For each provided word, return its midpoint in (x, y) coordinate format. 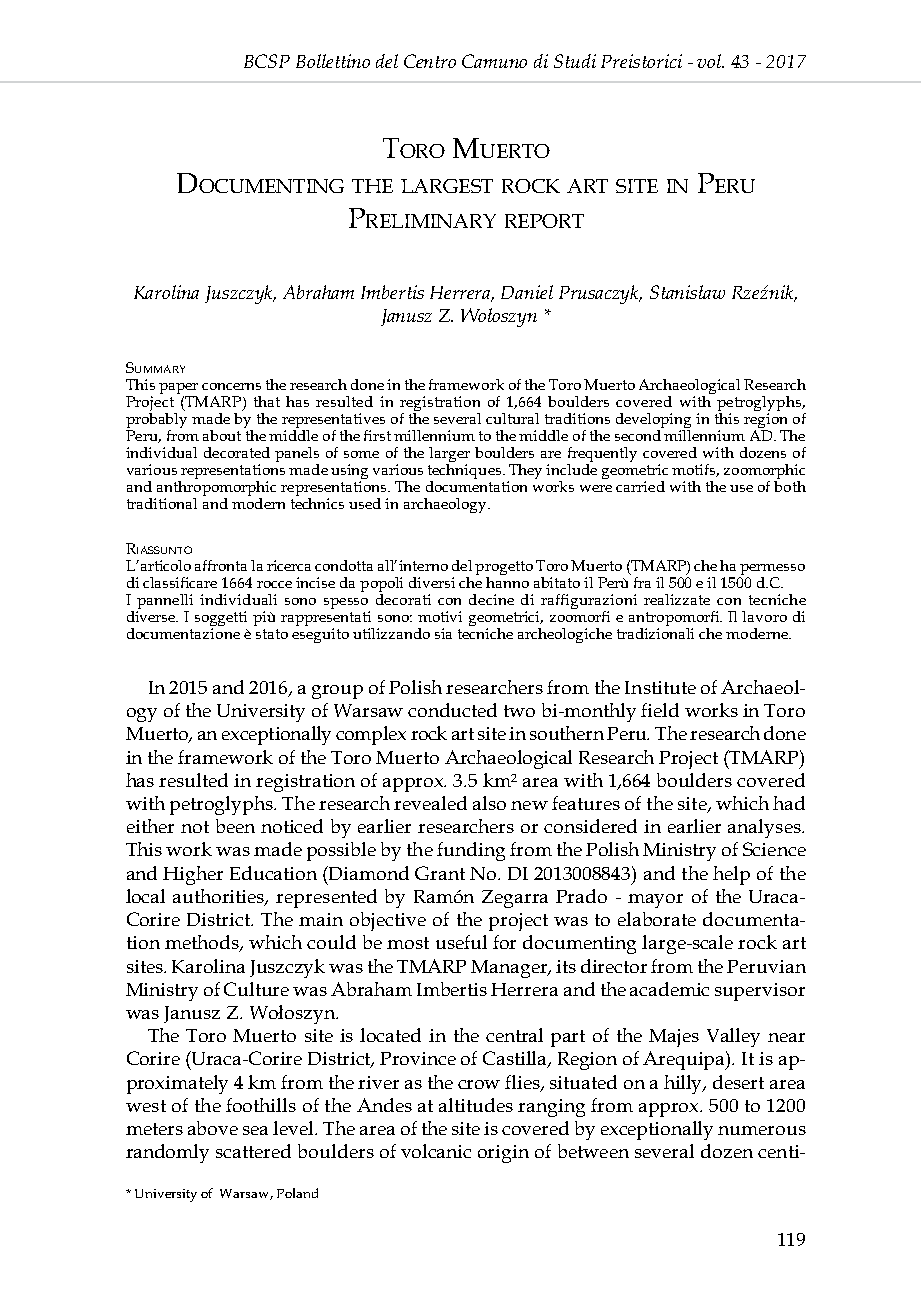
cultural (512, 418)
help (731, 875)
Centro (430, 61)
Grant (440, 873)
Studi (575, 61)
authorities (220, 897)
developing (653, 422)
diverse (152, 616)
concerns (231, 386)
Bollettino (333, 61)
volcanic (436, 1151)
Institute (660, 687)
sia (443, 633)
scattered (253, 1151)
